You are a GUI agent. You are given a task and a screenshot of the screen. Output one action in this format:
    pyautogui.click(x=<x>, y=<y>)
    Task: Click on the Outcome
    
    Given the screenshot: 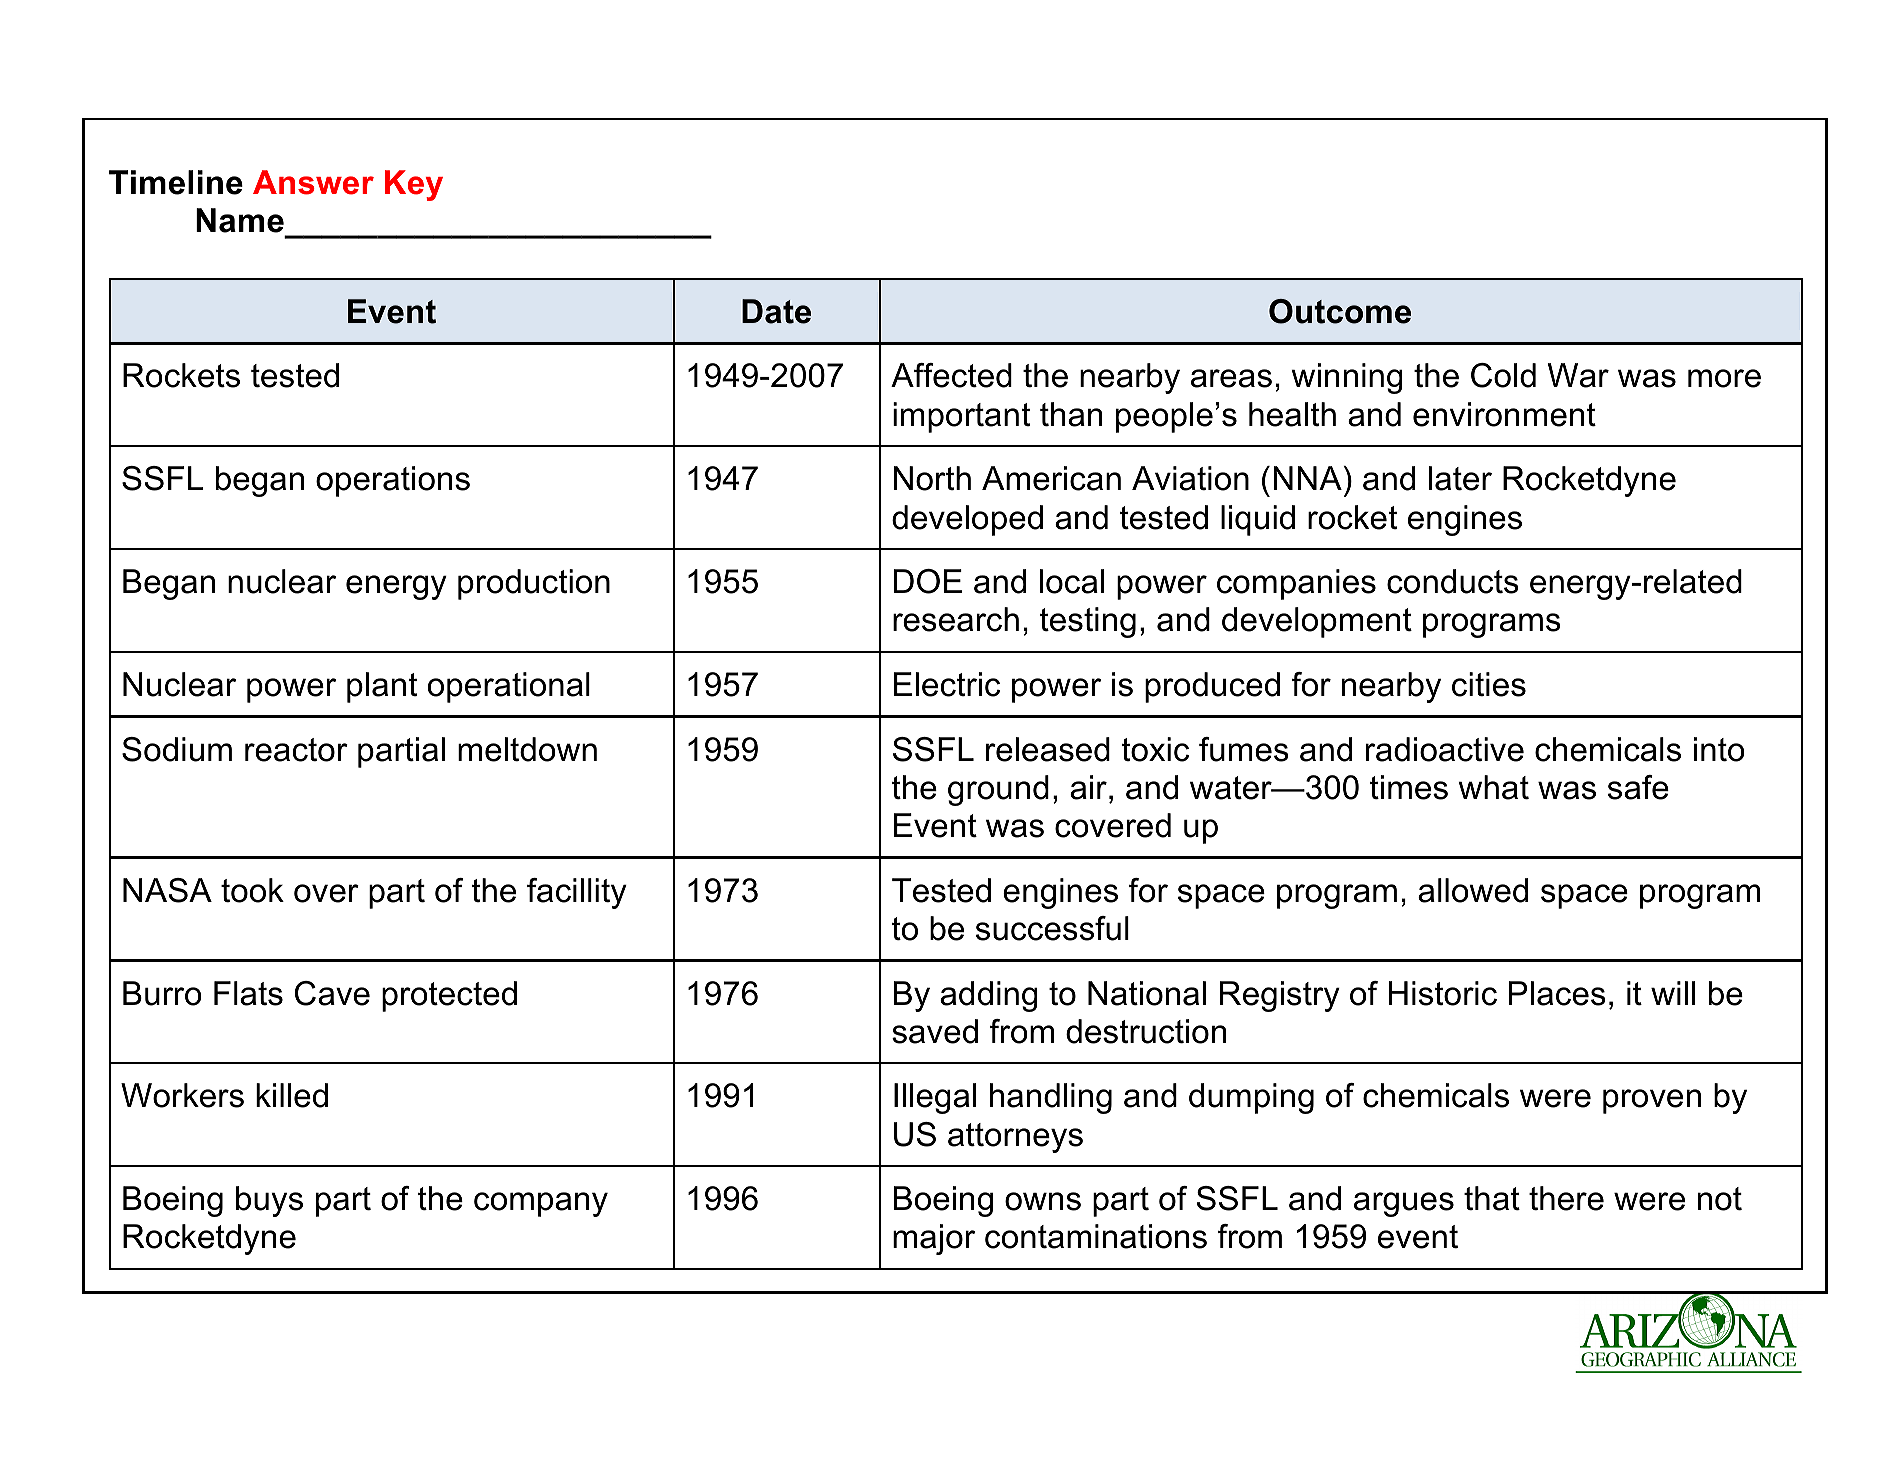 What is the action you would take?
    pyautogui.click(x=1340, y=311)
